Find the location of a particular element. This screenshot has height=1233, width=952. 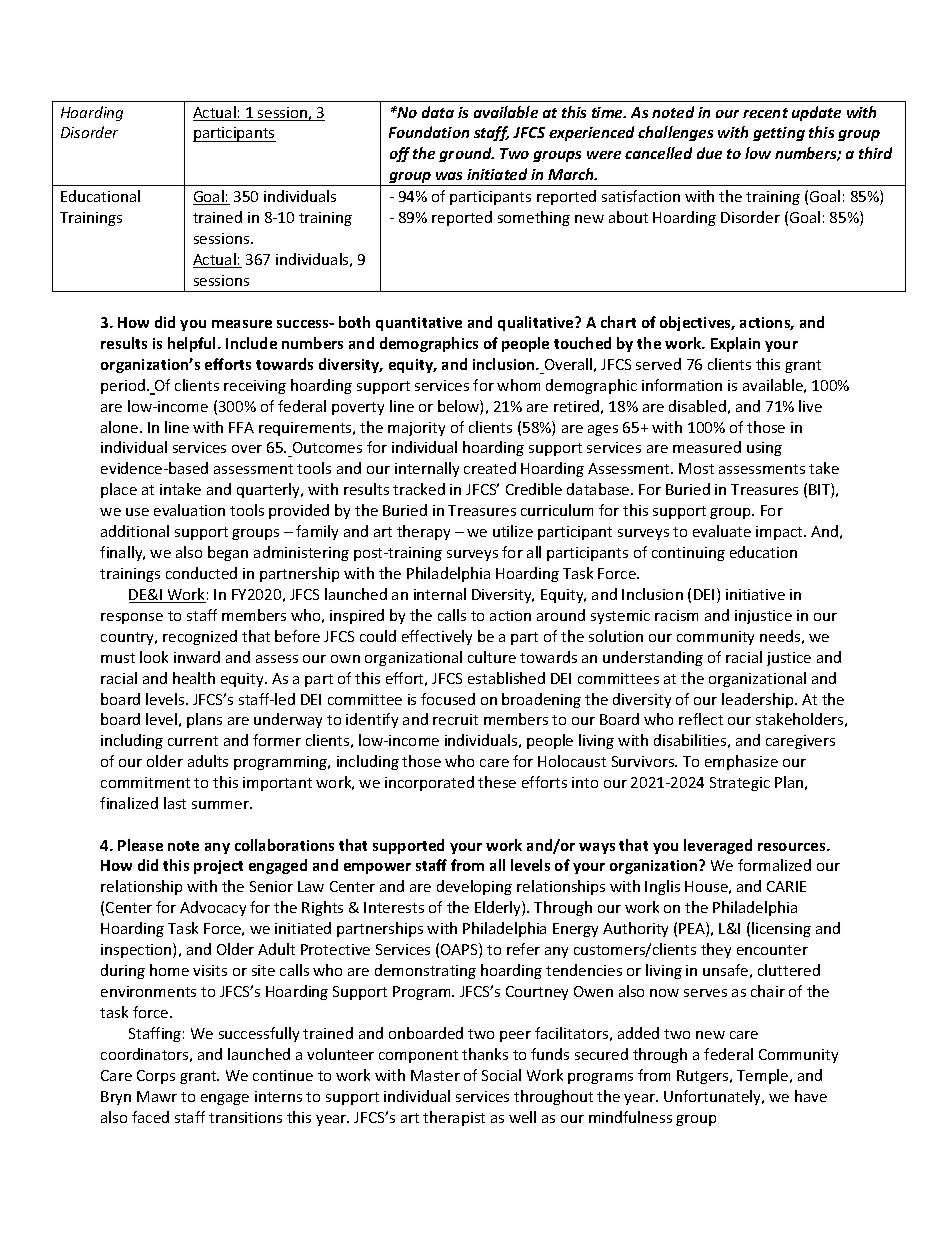

culture is located at coordinates (492, 657).
